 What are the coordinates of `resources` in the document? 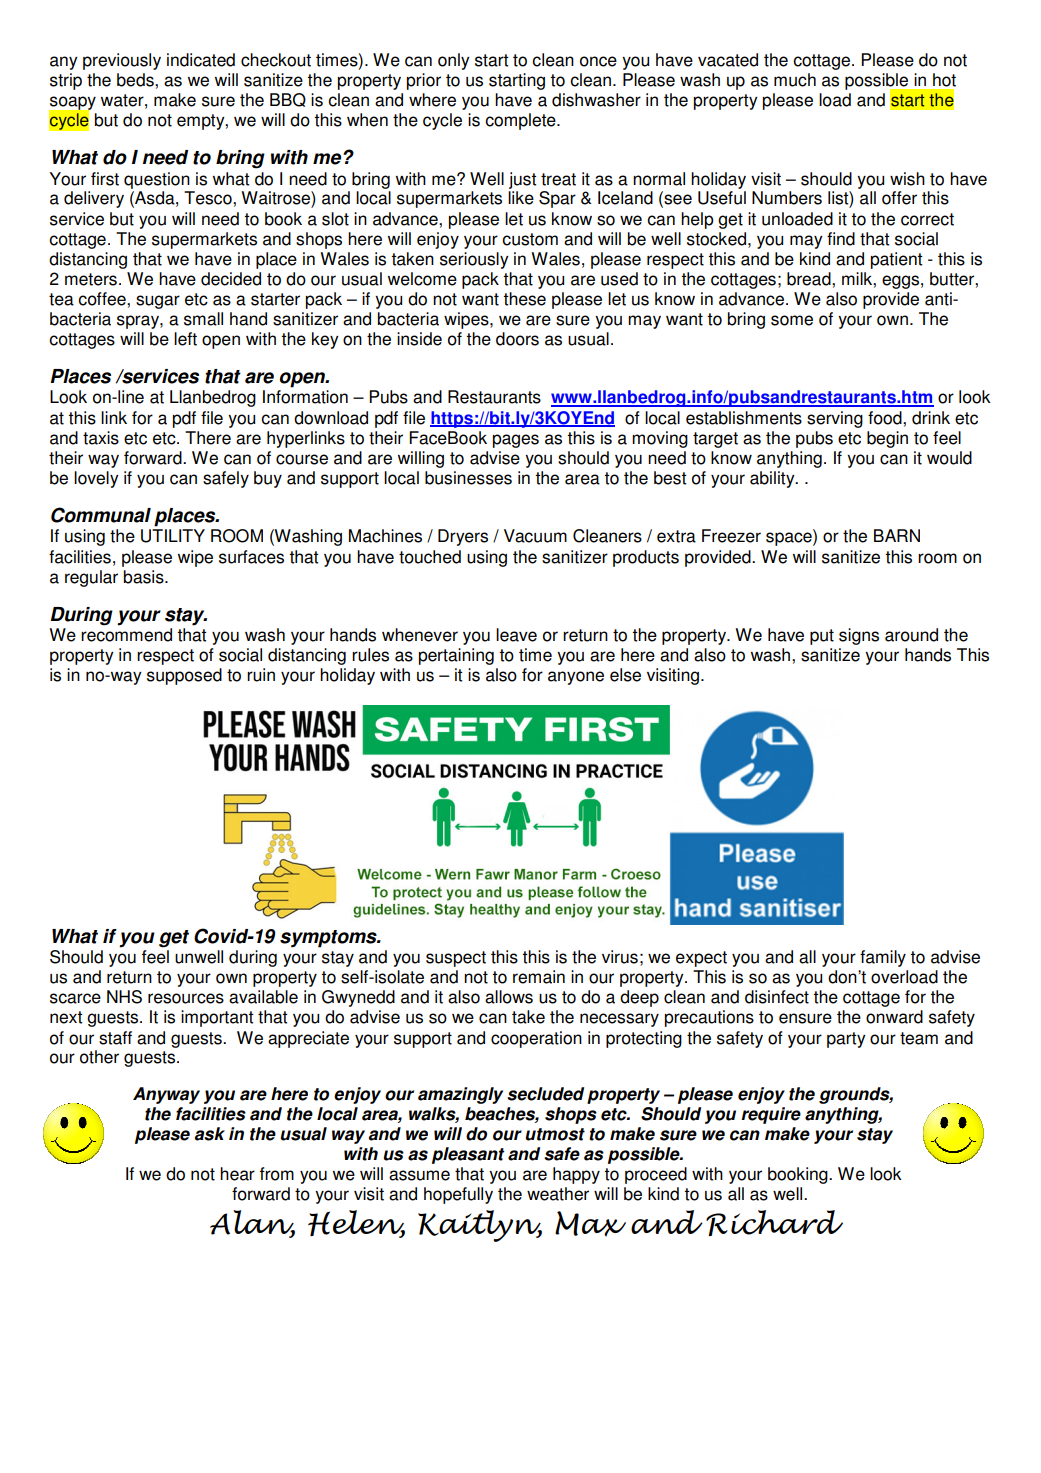 It's located at (186, 998).
